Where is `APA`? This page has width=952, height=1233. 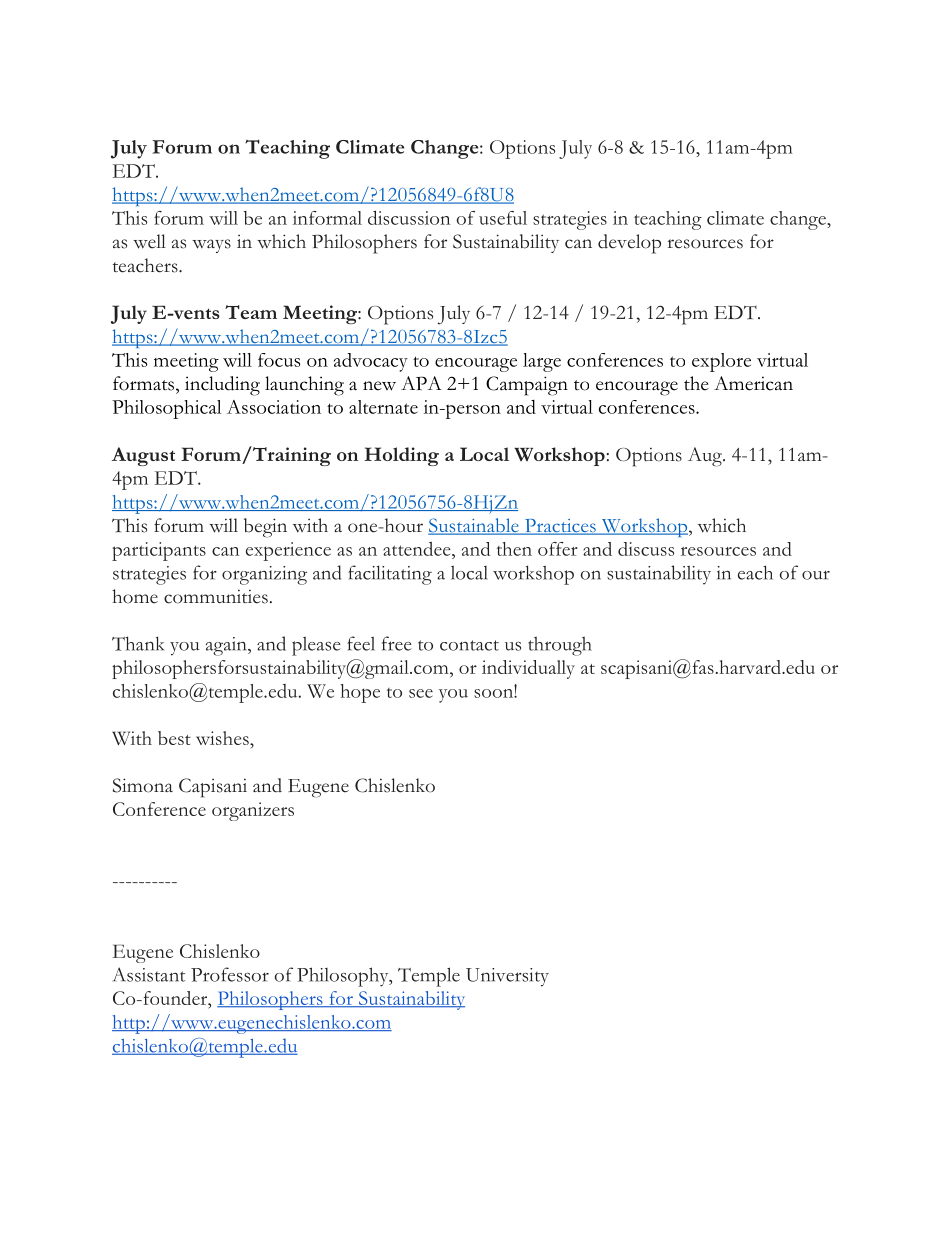
APA is located at coordinates (421, 383).
